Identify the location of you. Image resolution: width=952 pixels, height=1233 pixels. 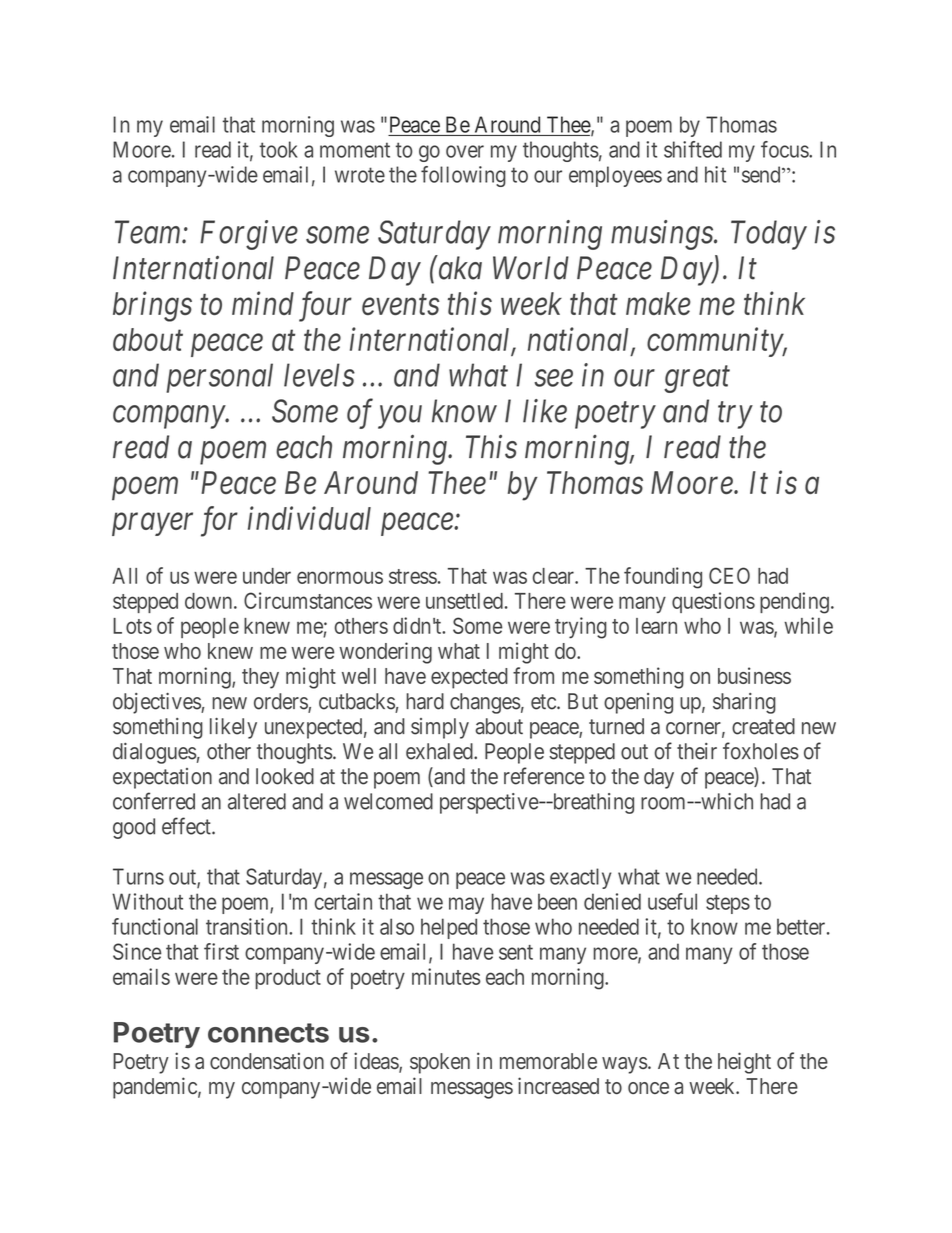
(400, 417).
